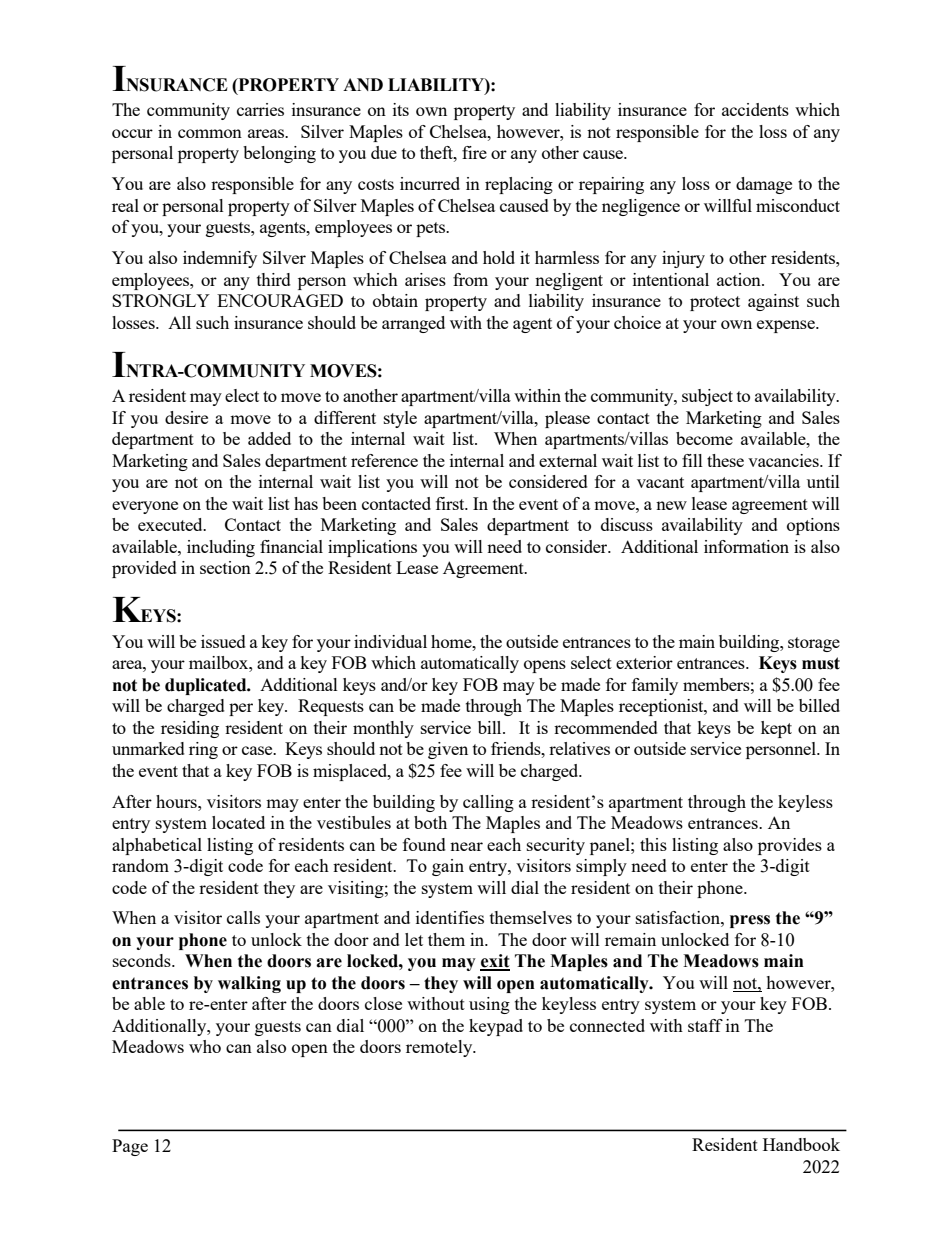  Describe the element at coordinates (130, 1147) in the page. I see `Page` at that location.
